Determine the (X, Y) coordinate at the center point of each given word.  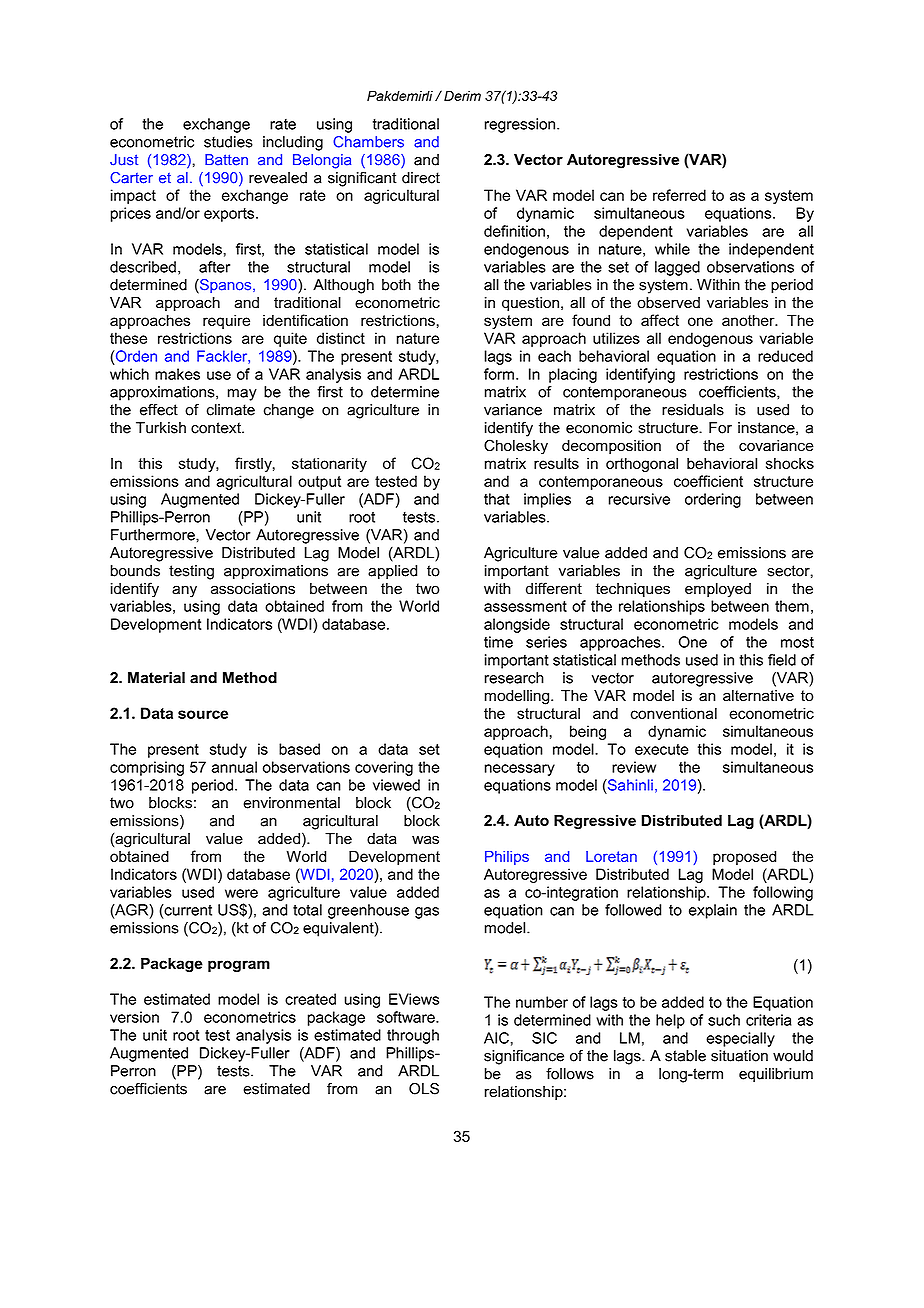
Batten (226, 160)
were (241, 893)
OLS (424, 1089)
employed (718, 590)
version (134, 1017)
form (499, 374)
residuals (693, 410)
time (498, 642)
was (425, 840)
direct (421, 178)
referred (679, 195)
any (184, 591)
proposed (744, 857)
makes (177, 374)
